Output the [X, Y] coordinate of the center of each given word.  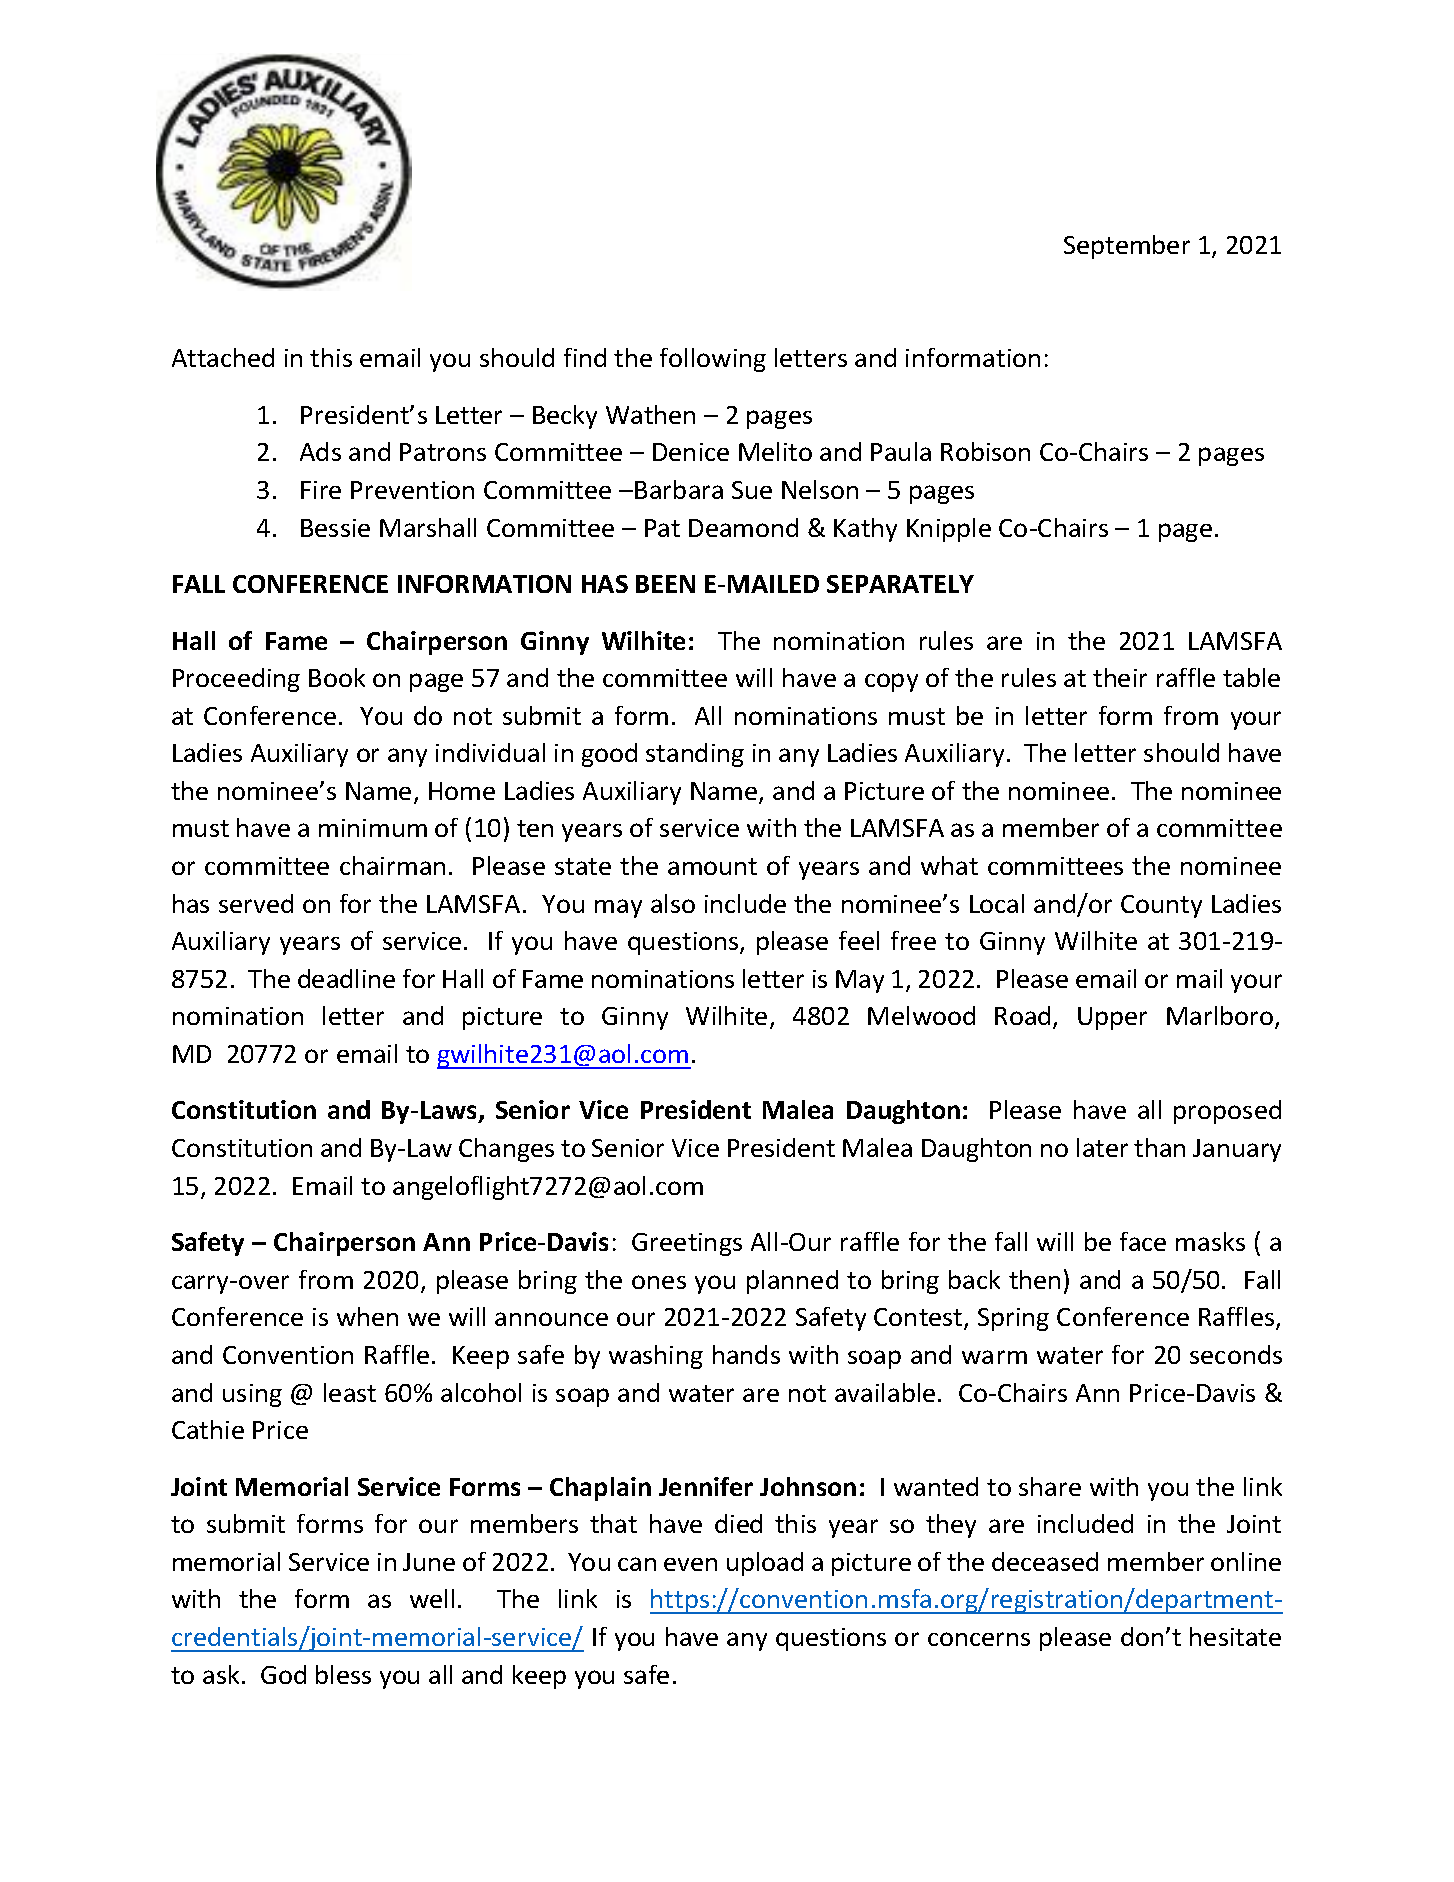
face [1143, 1241]
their [1120, 677]
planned [792, 1282]
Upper [1112, 1018]
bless [343, 1674]
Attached [223, 357]
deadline [346, 978]
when [367, 1316]
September [1127, 247]
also [673, 903]
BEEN [665, 584]
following [713, 360]
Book [337, 677]
